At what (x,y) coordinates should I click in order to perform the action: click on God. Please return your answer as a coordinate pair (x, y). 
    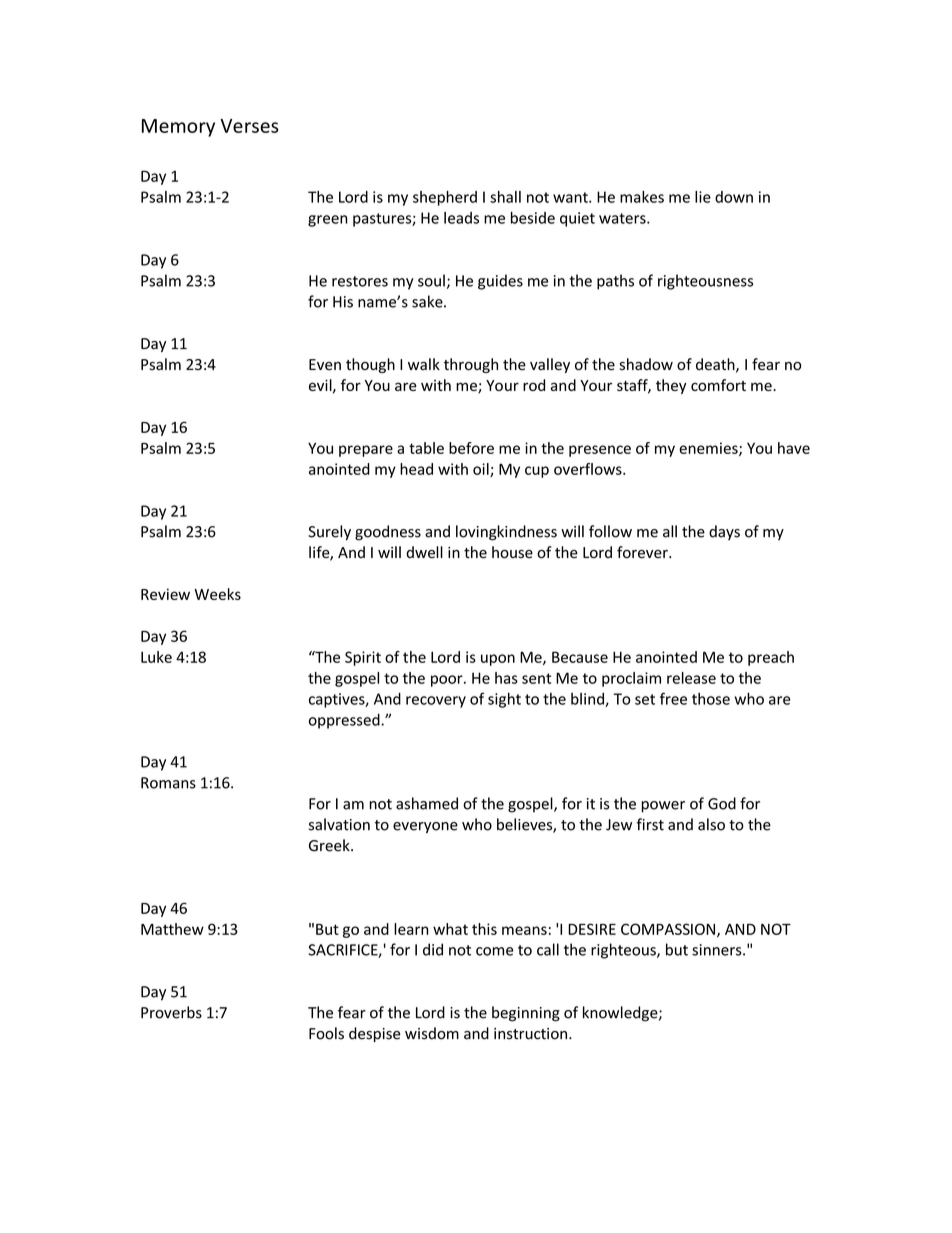
    Looking at the image, I should click on (722, 803).
